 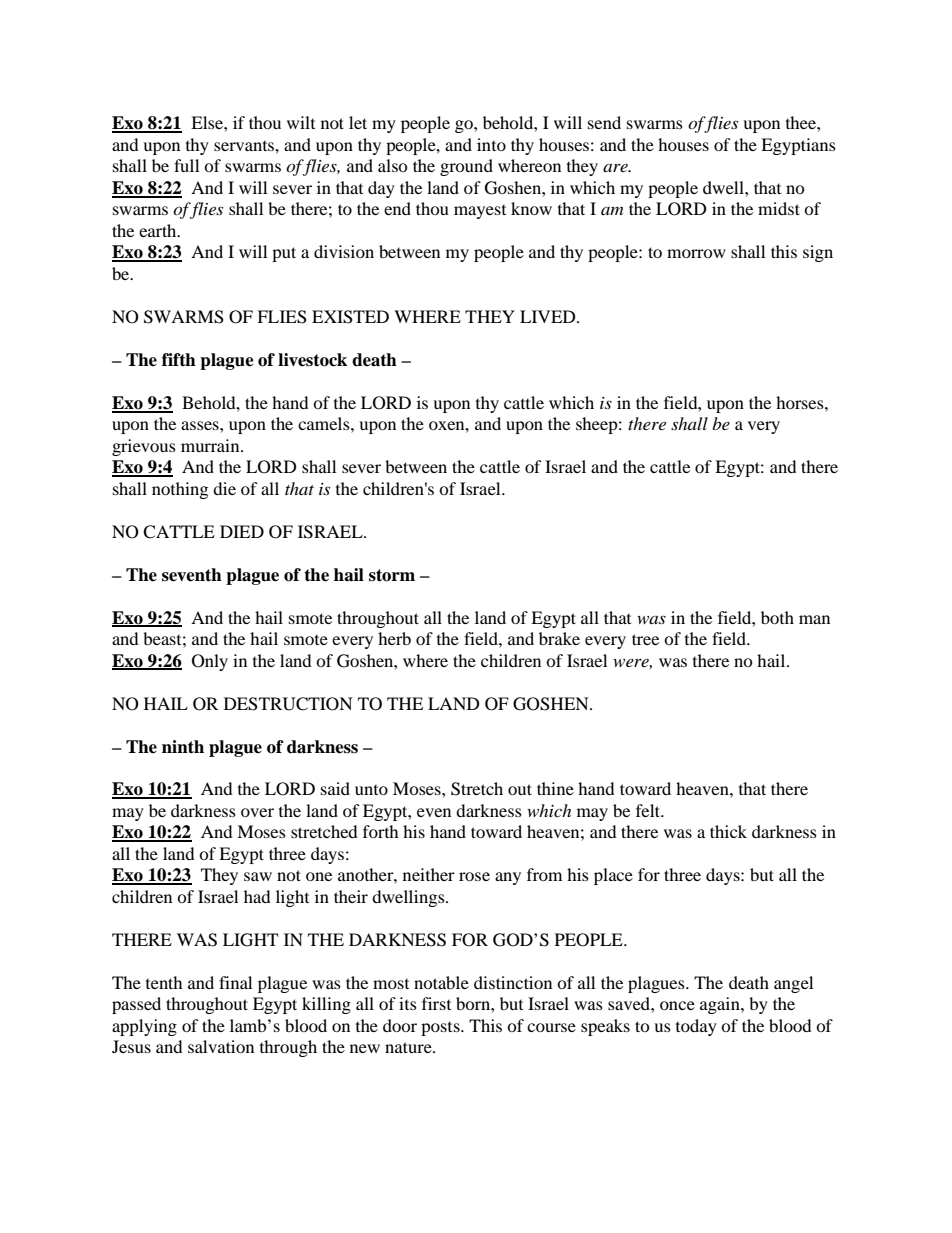 I want to click on posts, so click(x=441, y=1028).
